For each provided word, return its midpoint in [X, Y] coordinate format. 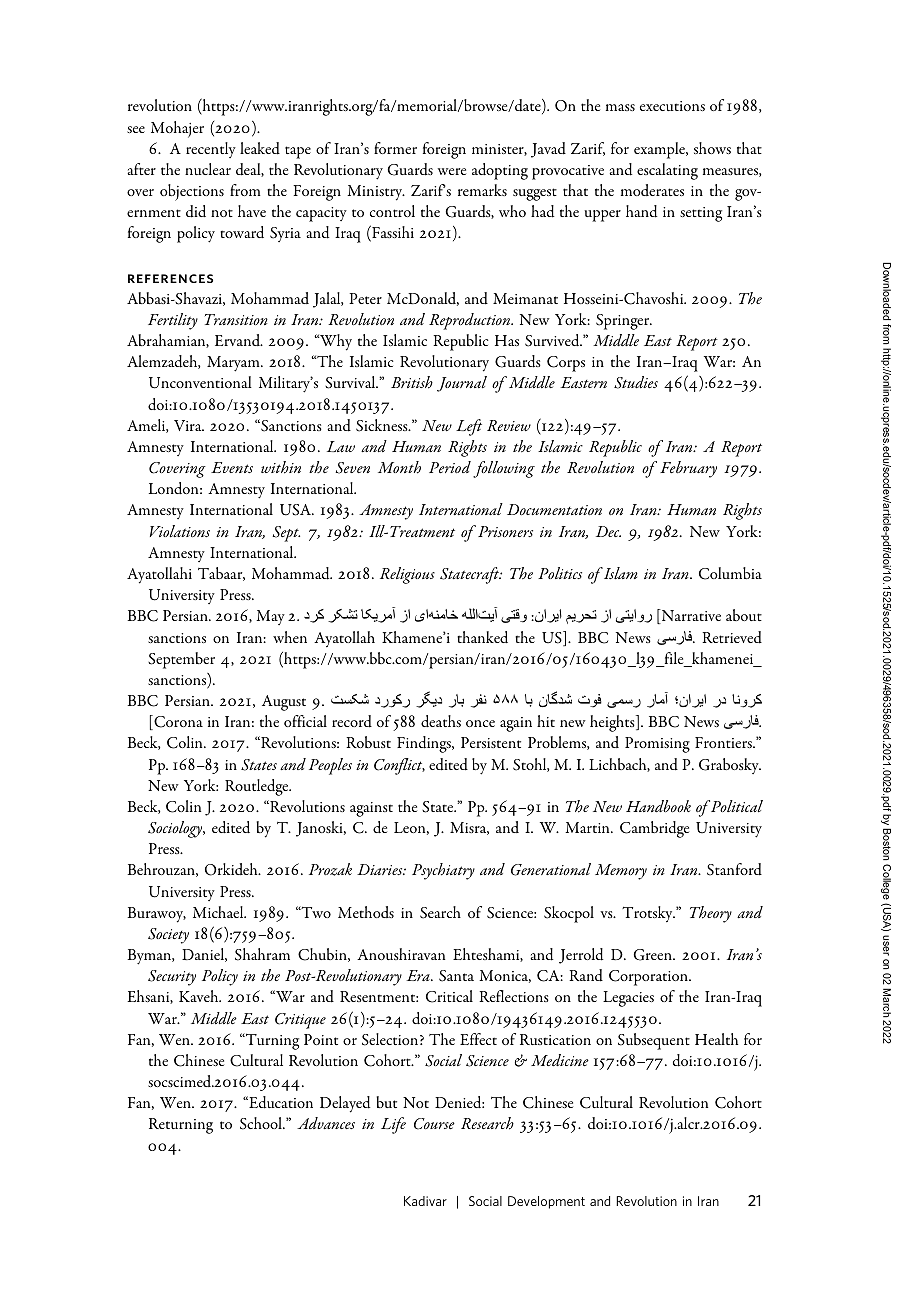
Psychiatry [443, 871]
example [660, 150]
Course [434, 1124]
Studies [636, 382]
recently [211, 150]
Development [546, 1202]
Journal [462, 384]
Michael [219, 912]
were [452, 171]
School [262, 1123]
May [270, 617]
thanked [482, 637]
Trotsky [648, 914]
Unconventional [200, 382]
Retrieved [732, 637]
